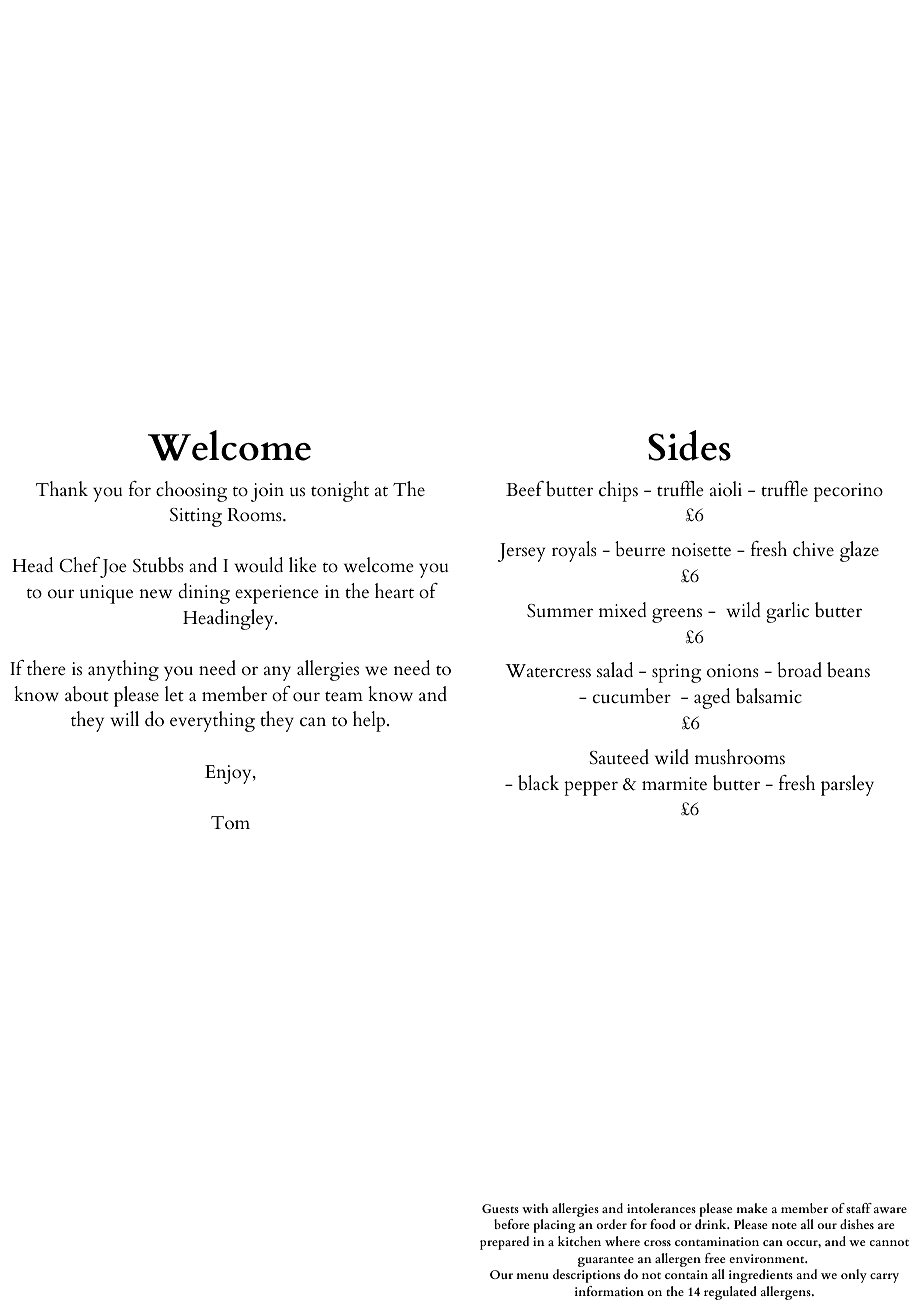 The height and width of the screenshot is (1308, 924). What do you see at coordinates (525, 489) in the screenshot?
I see `Beef` at bounding box center [525, 489].
